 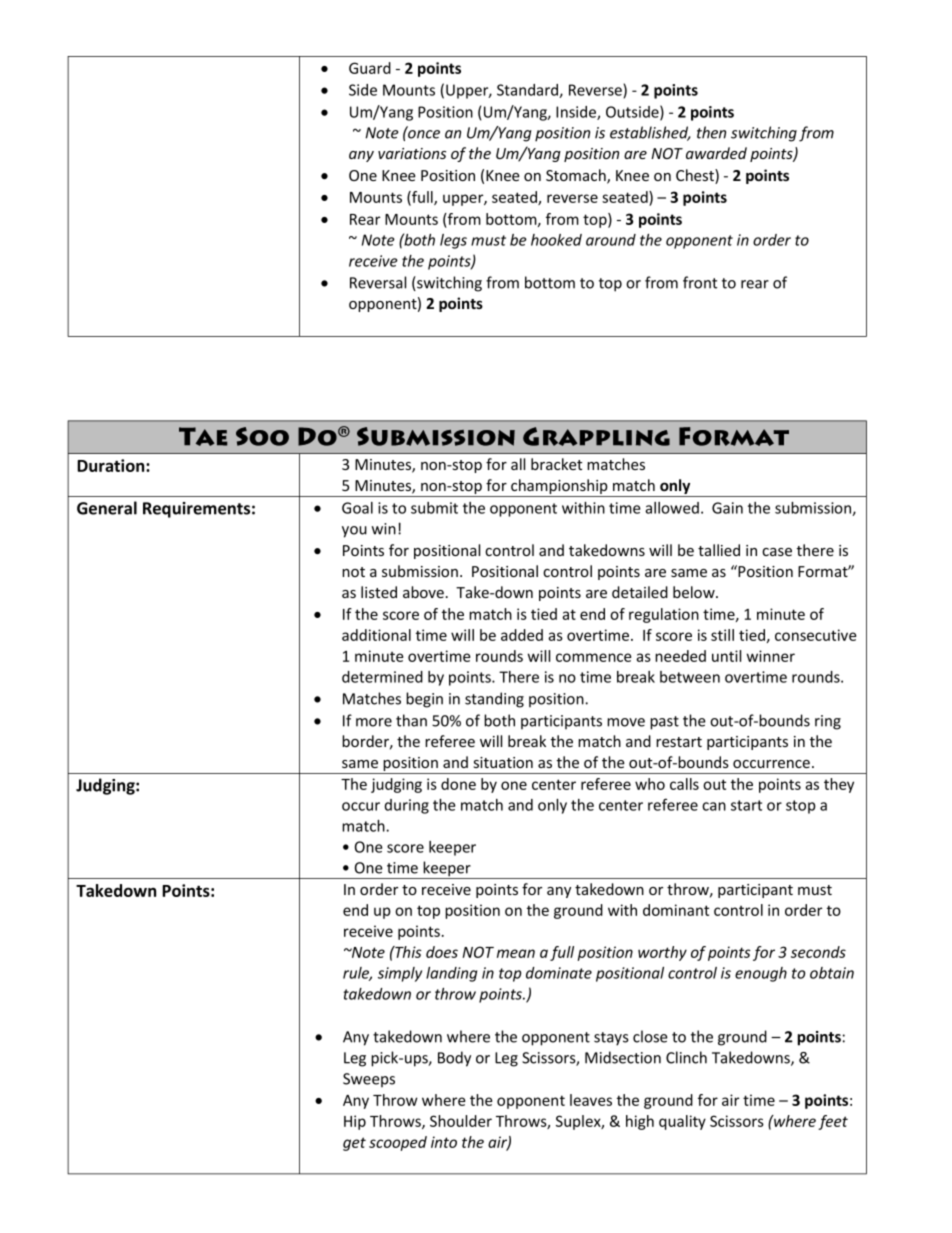 What do you see at coordinates (354, 1144) in the document?
I see `get` at bounding box center [354, 1144].
